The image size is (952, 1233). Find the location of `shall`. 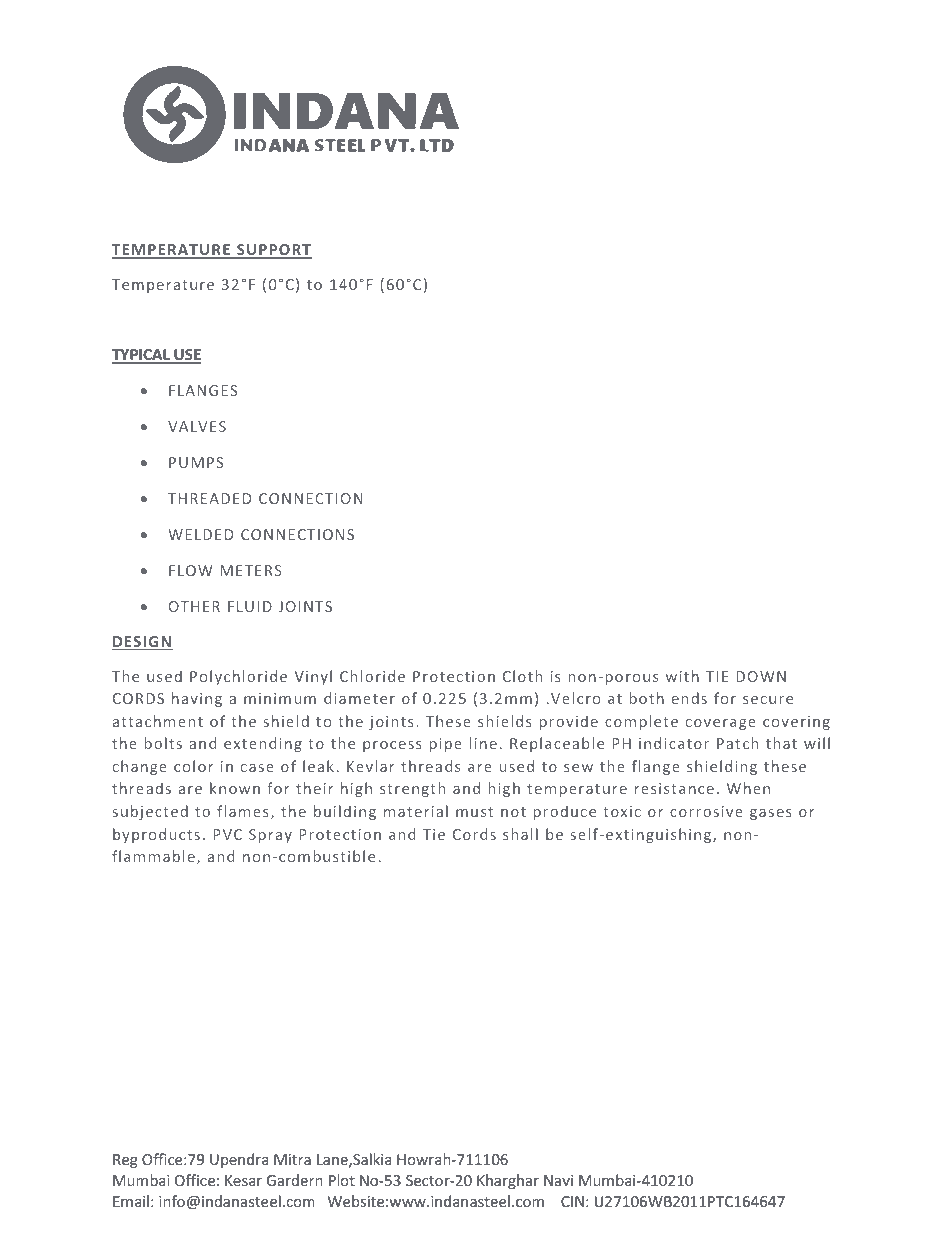

shall is located at coordinates (520, 834).
